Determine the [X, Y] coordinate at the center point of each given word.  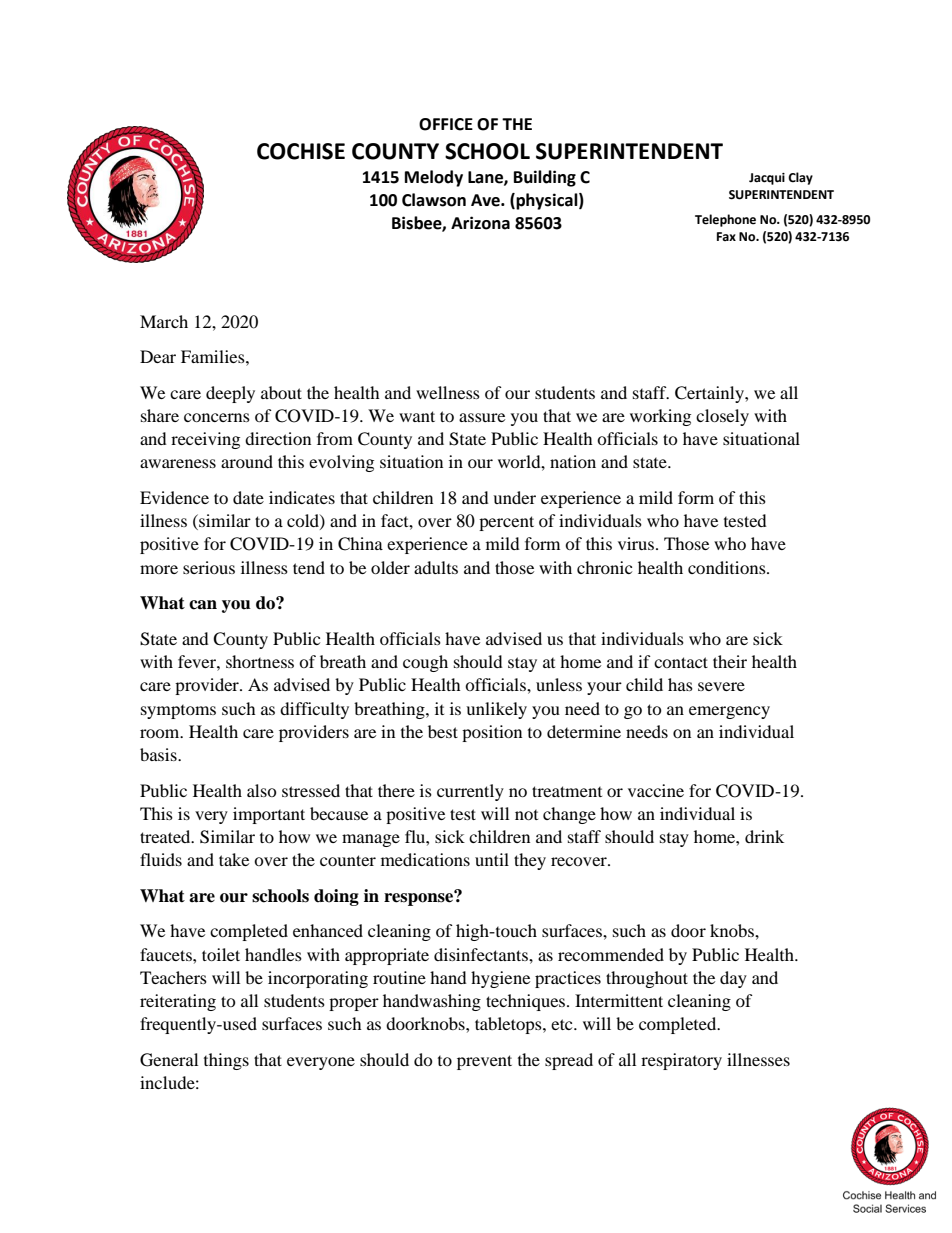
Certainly [710, 394]
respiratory [681, 1061]
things [226, 1061]
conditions [728, 567]
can [203, 605]
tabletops [509, 1025]
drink [764, 836]
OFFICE [446, 124]
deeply [230, 394]
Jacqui [767, 179]
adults [436, 567]
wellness [448, 392]
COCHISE [301, 151]
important [269, 815]
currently [470, 792]
